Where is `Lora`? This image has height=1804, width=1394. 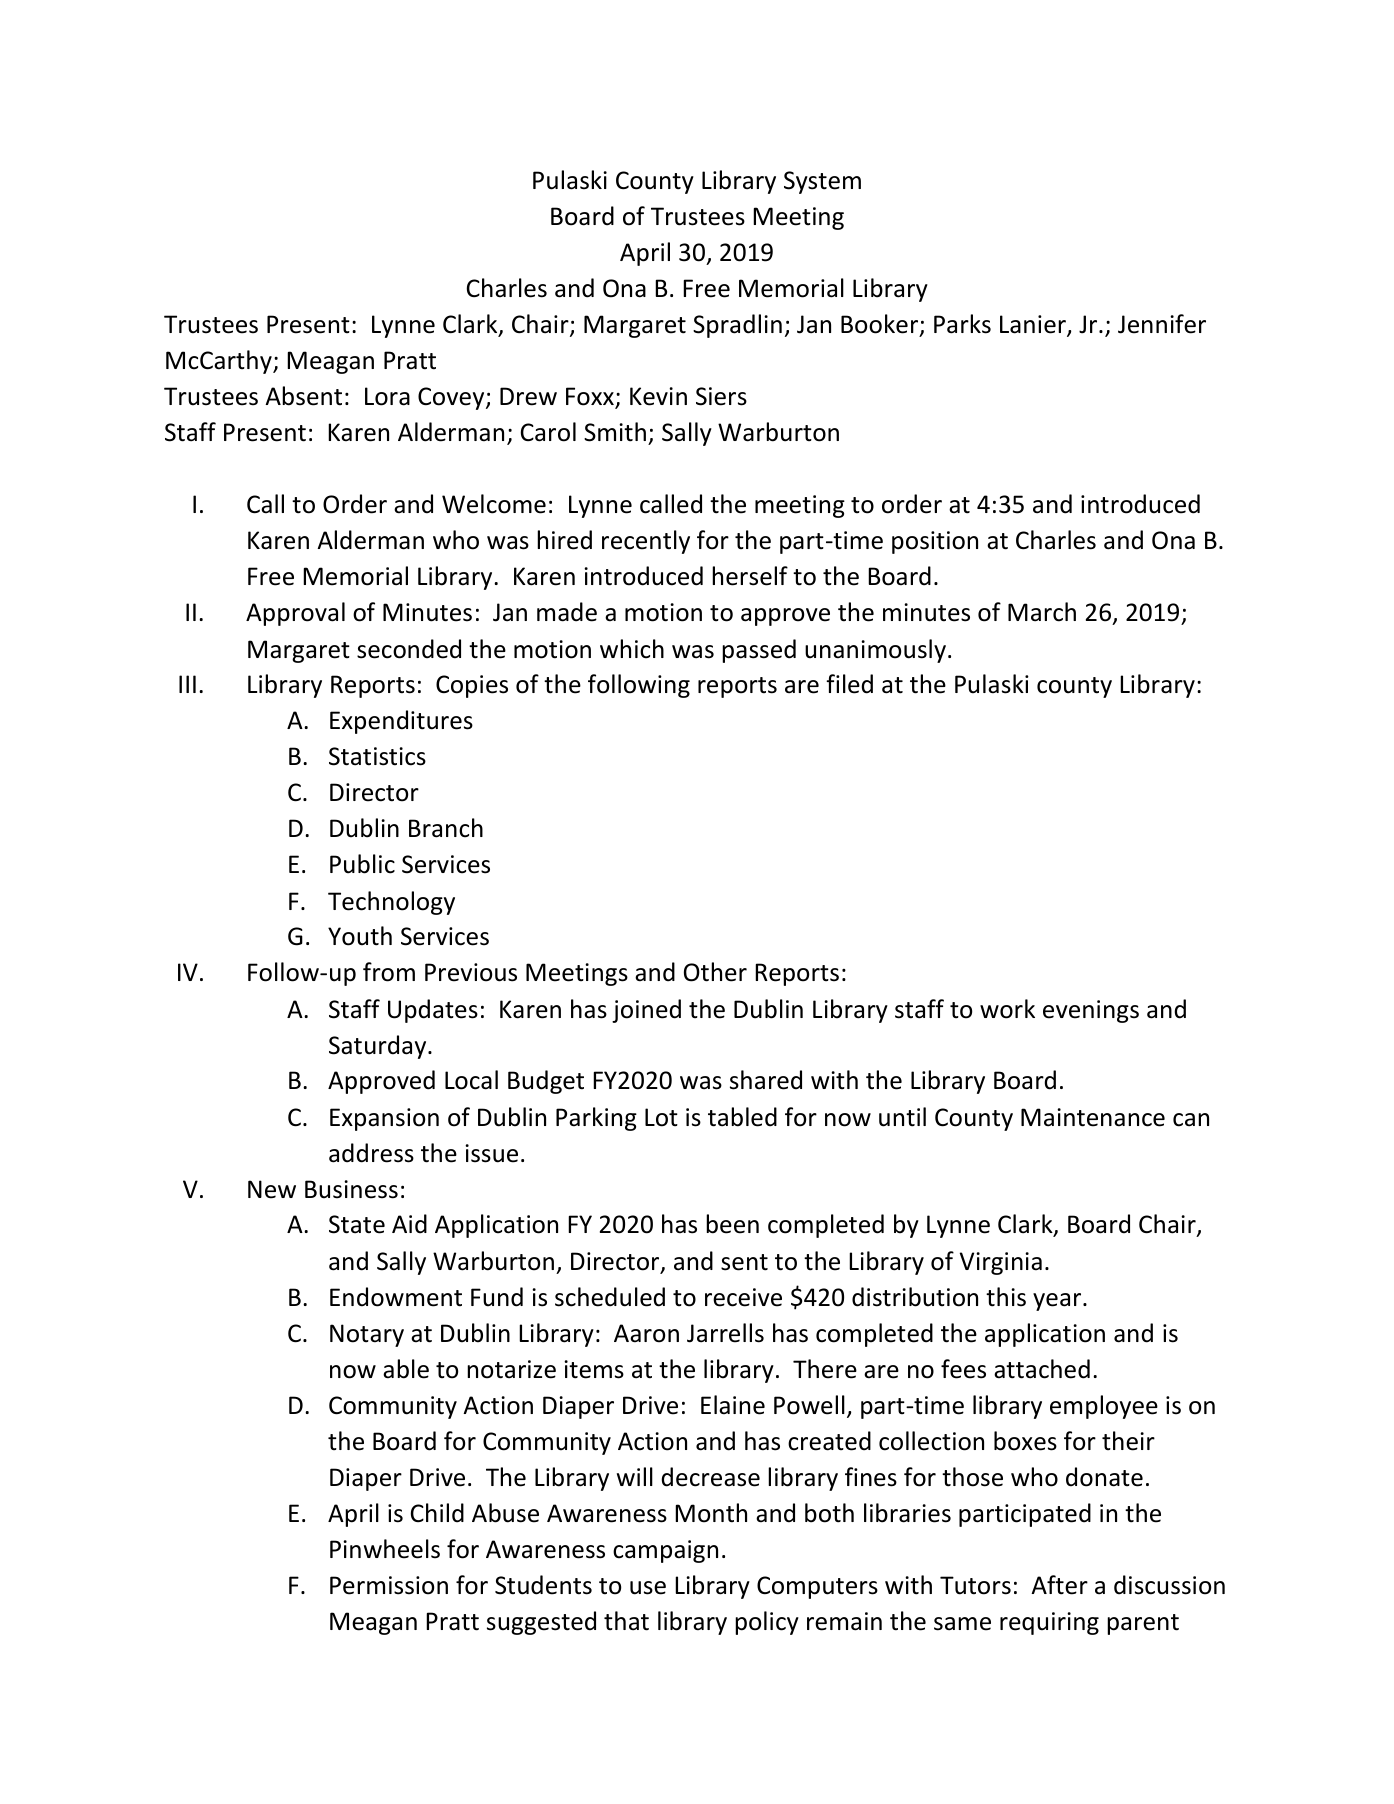 Lora is located at coordinates (387, 396).
